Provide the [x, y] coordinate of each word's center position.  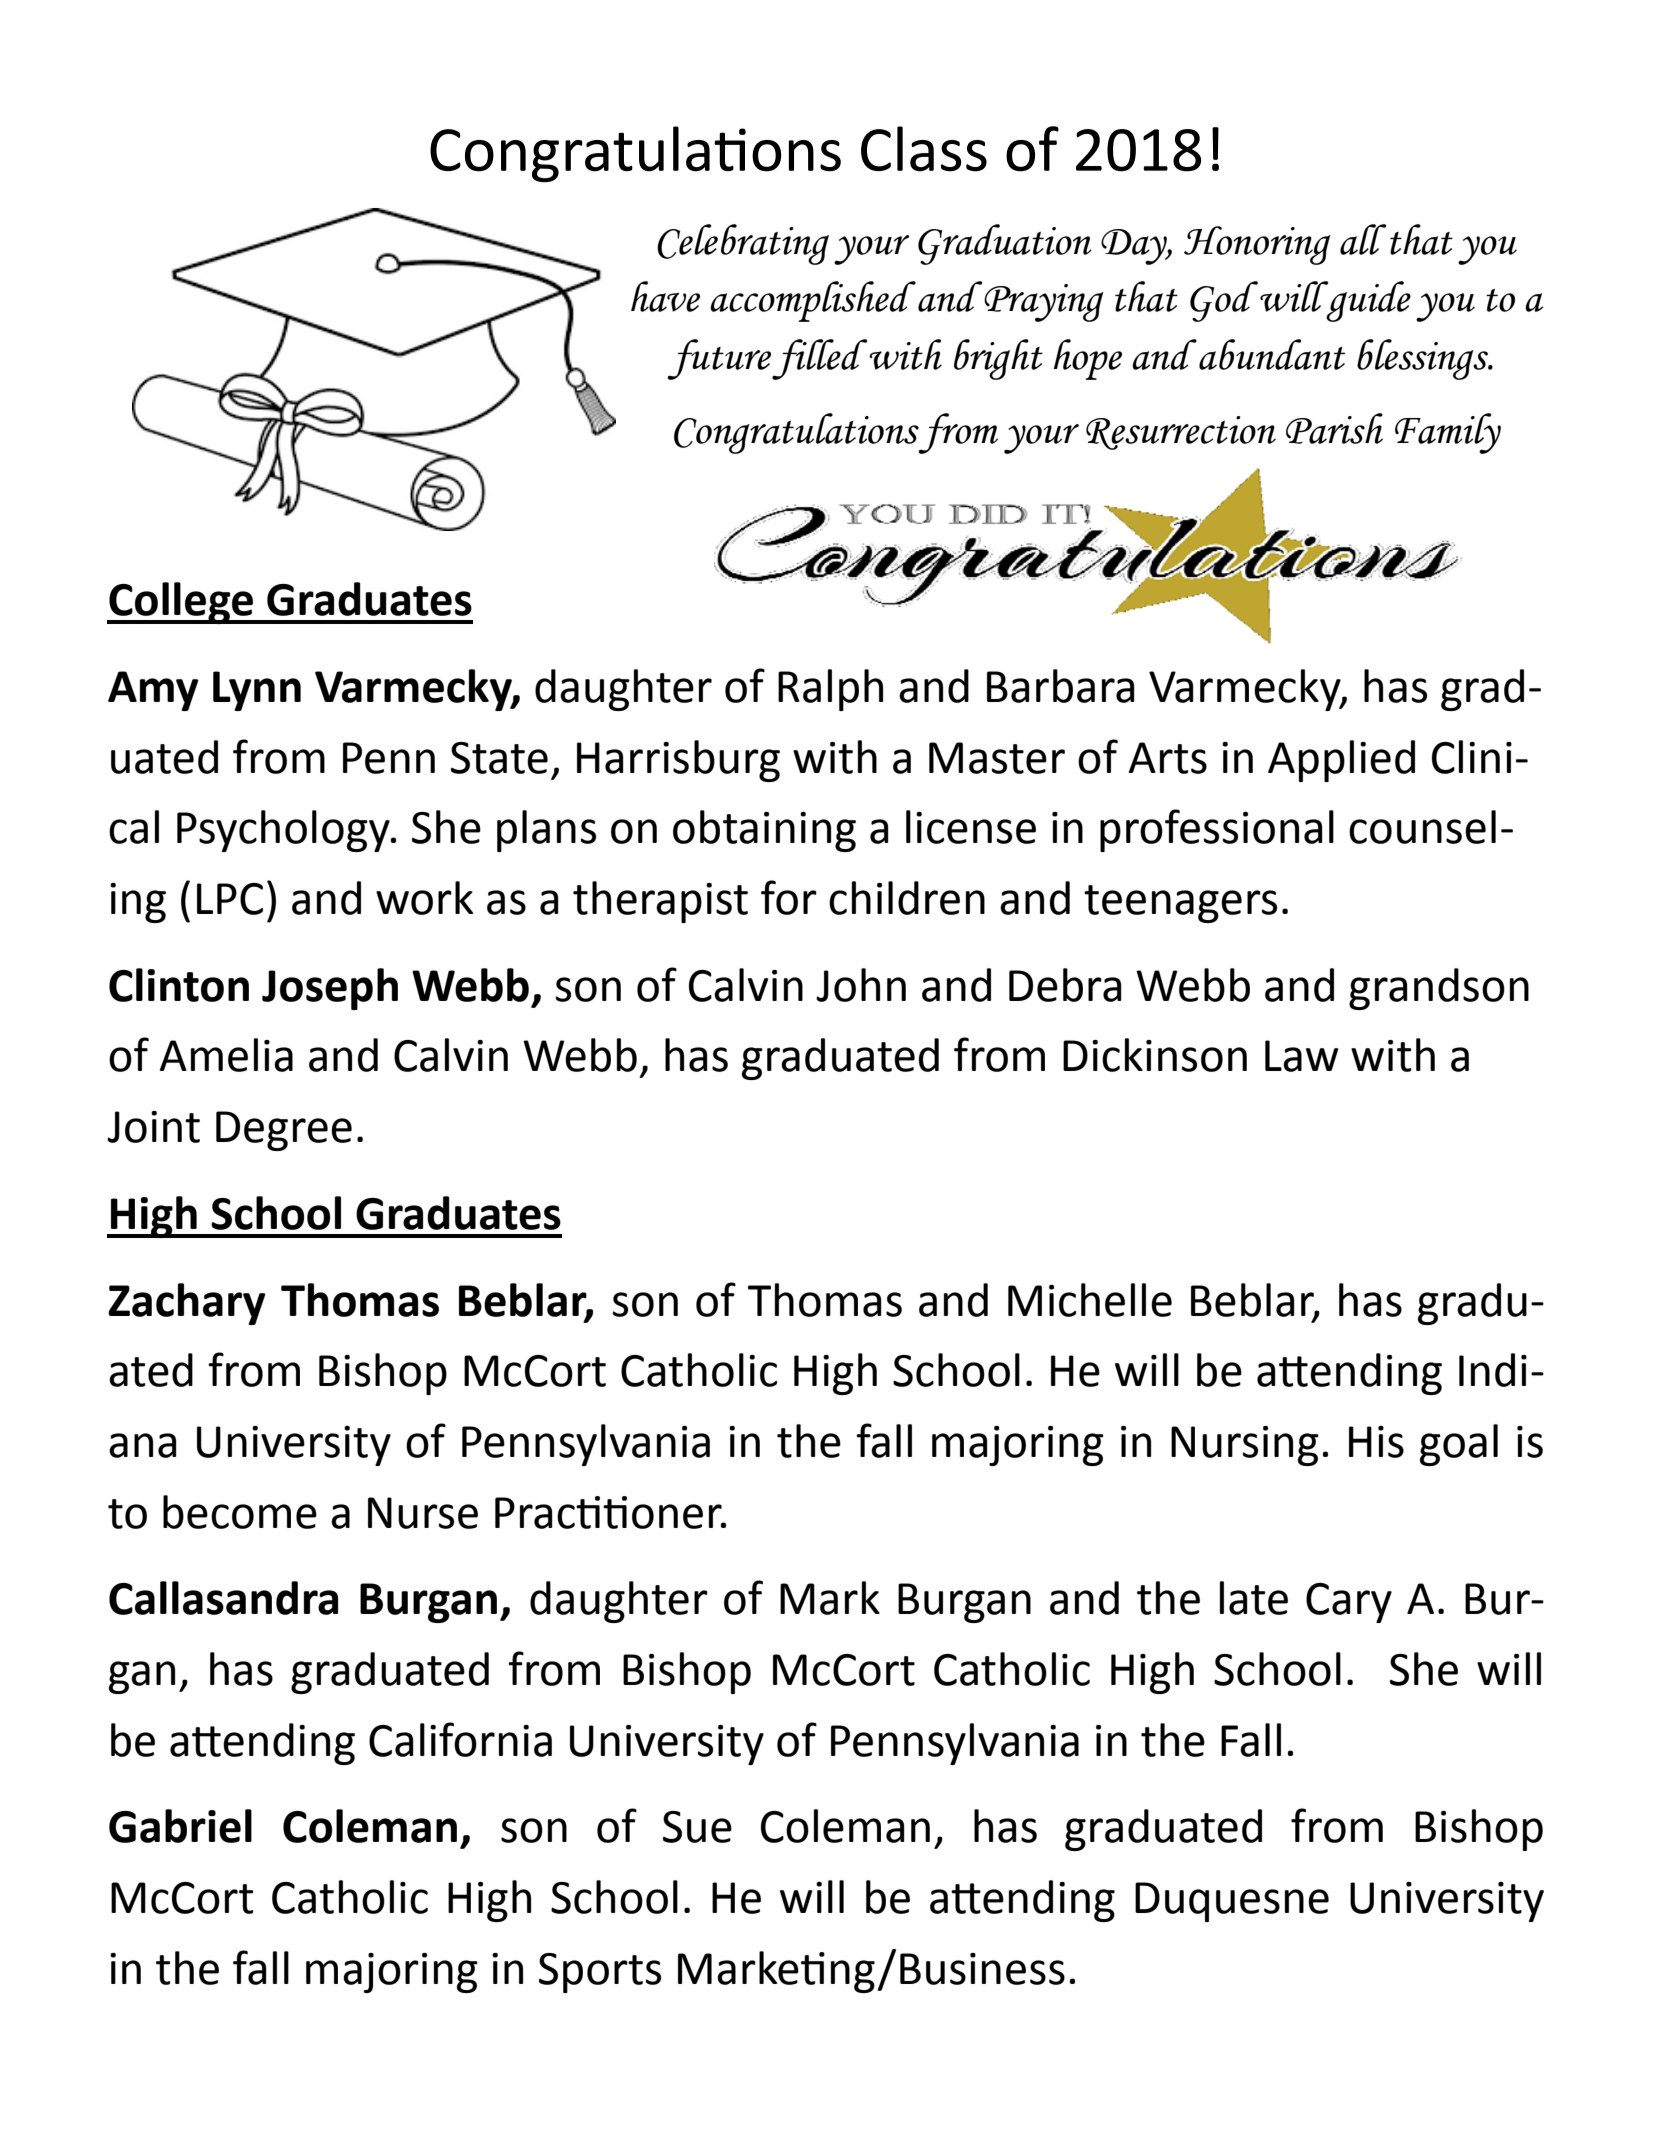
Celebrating [743, 244]
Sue [697, 1827]
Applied [1341, 761]
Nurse [423, 1513]
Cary [1349, 1603]
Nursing [1245, 1446]
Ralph [830, 690]
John [861, 985]
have [665, 296]
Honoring [1257, 245]
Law [1302, 1056]
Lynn [257, 691]
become [240, 1512]
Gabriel [180, 1826]
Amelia [226, 1055]
